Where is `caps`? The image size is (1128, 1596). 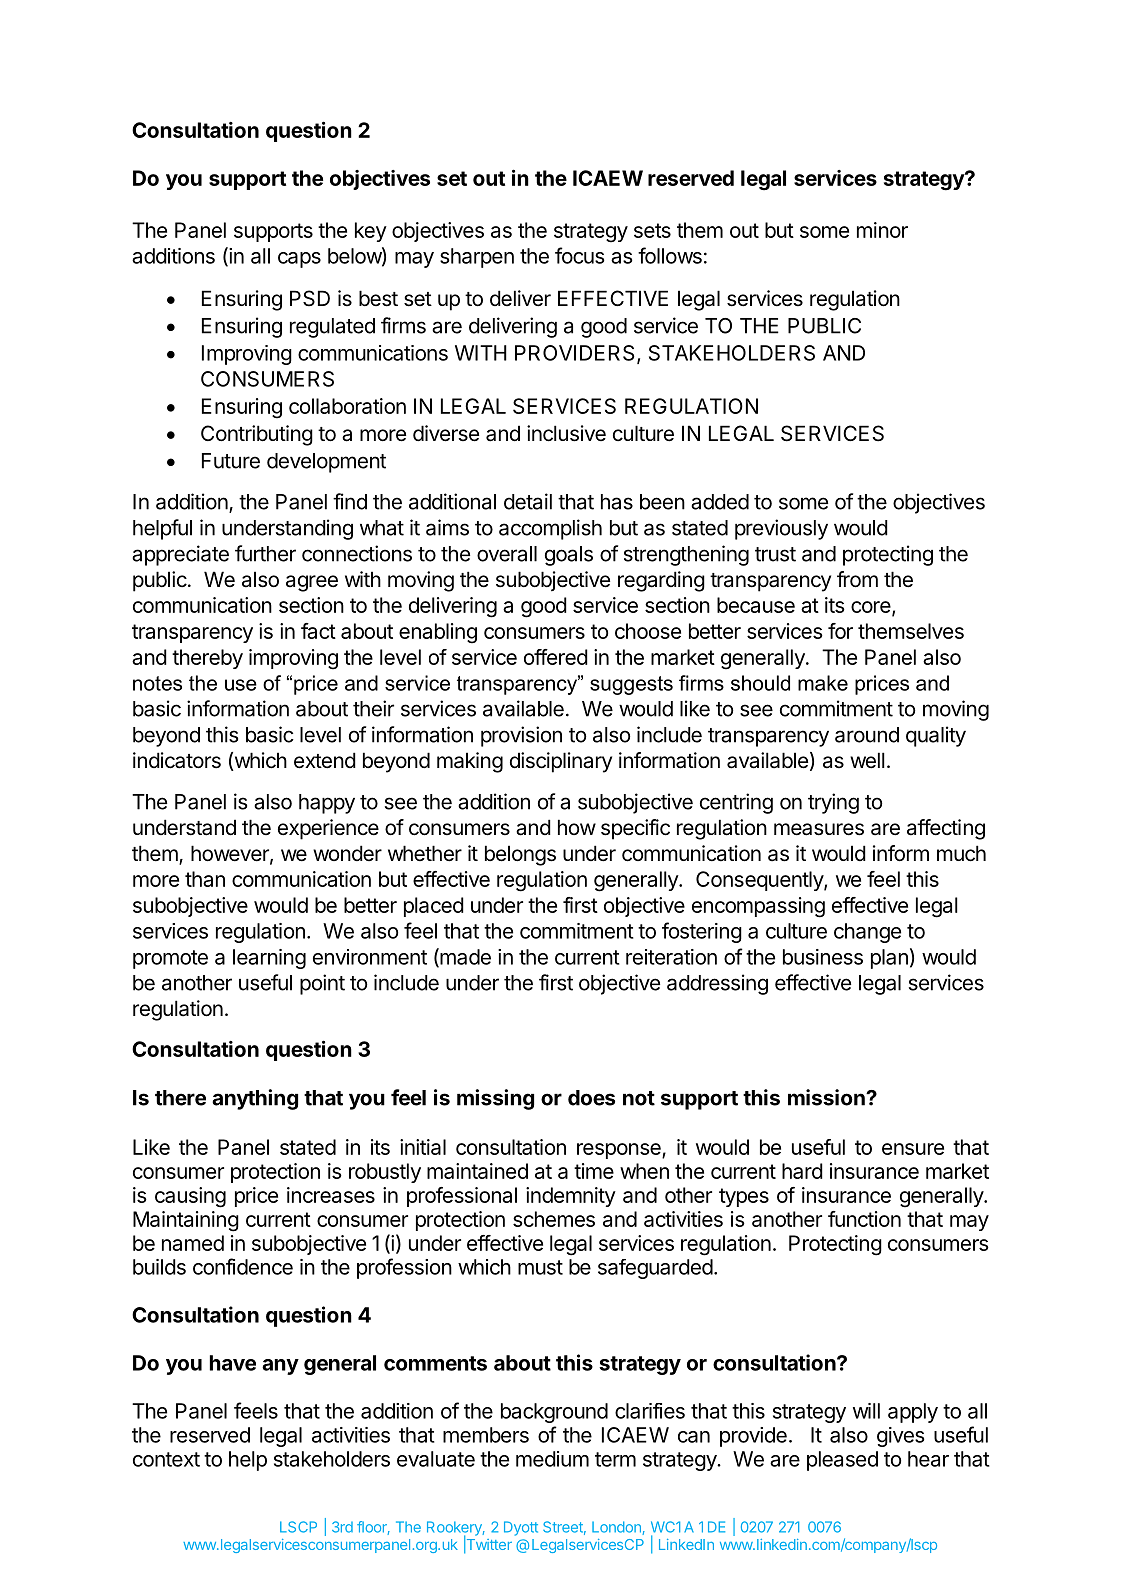 caps is located at coordinates (299, 260).
